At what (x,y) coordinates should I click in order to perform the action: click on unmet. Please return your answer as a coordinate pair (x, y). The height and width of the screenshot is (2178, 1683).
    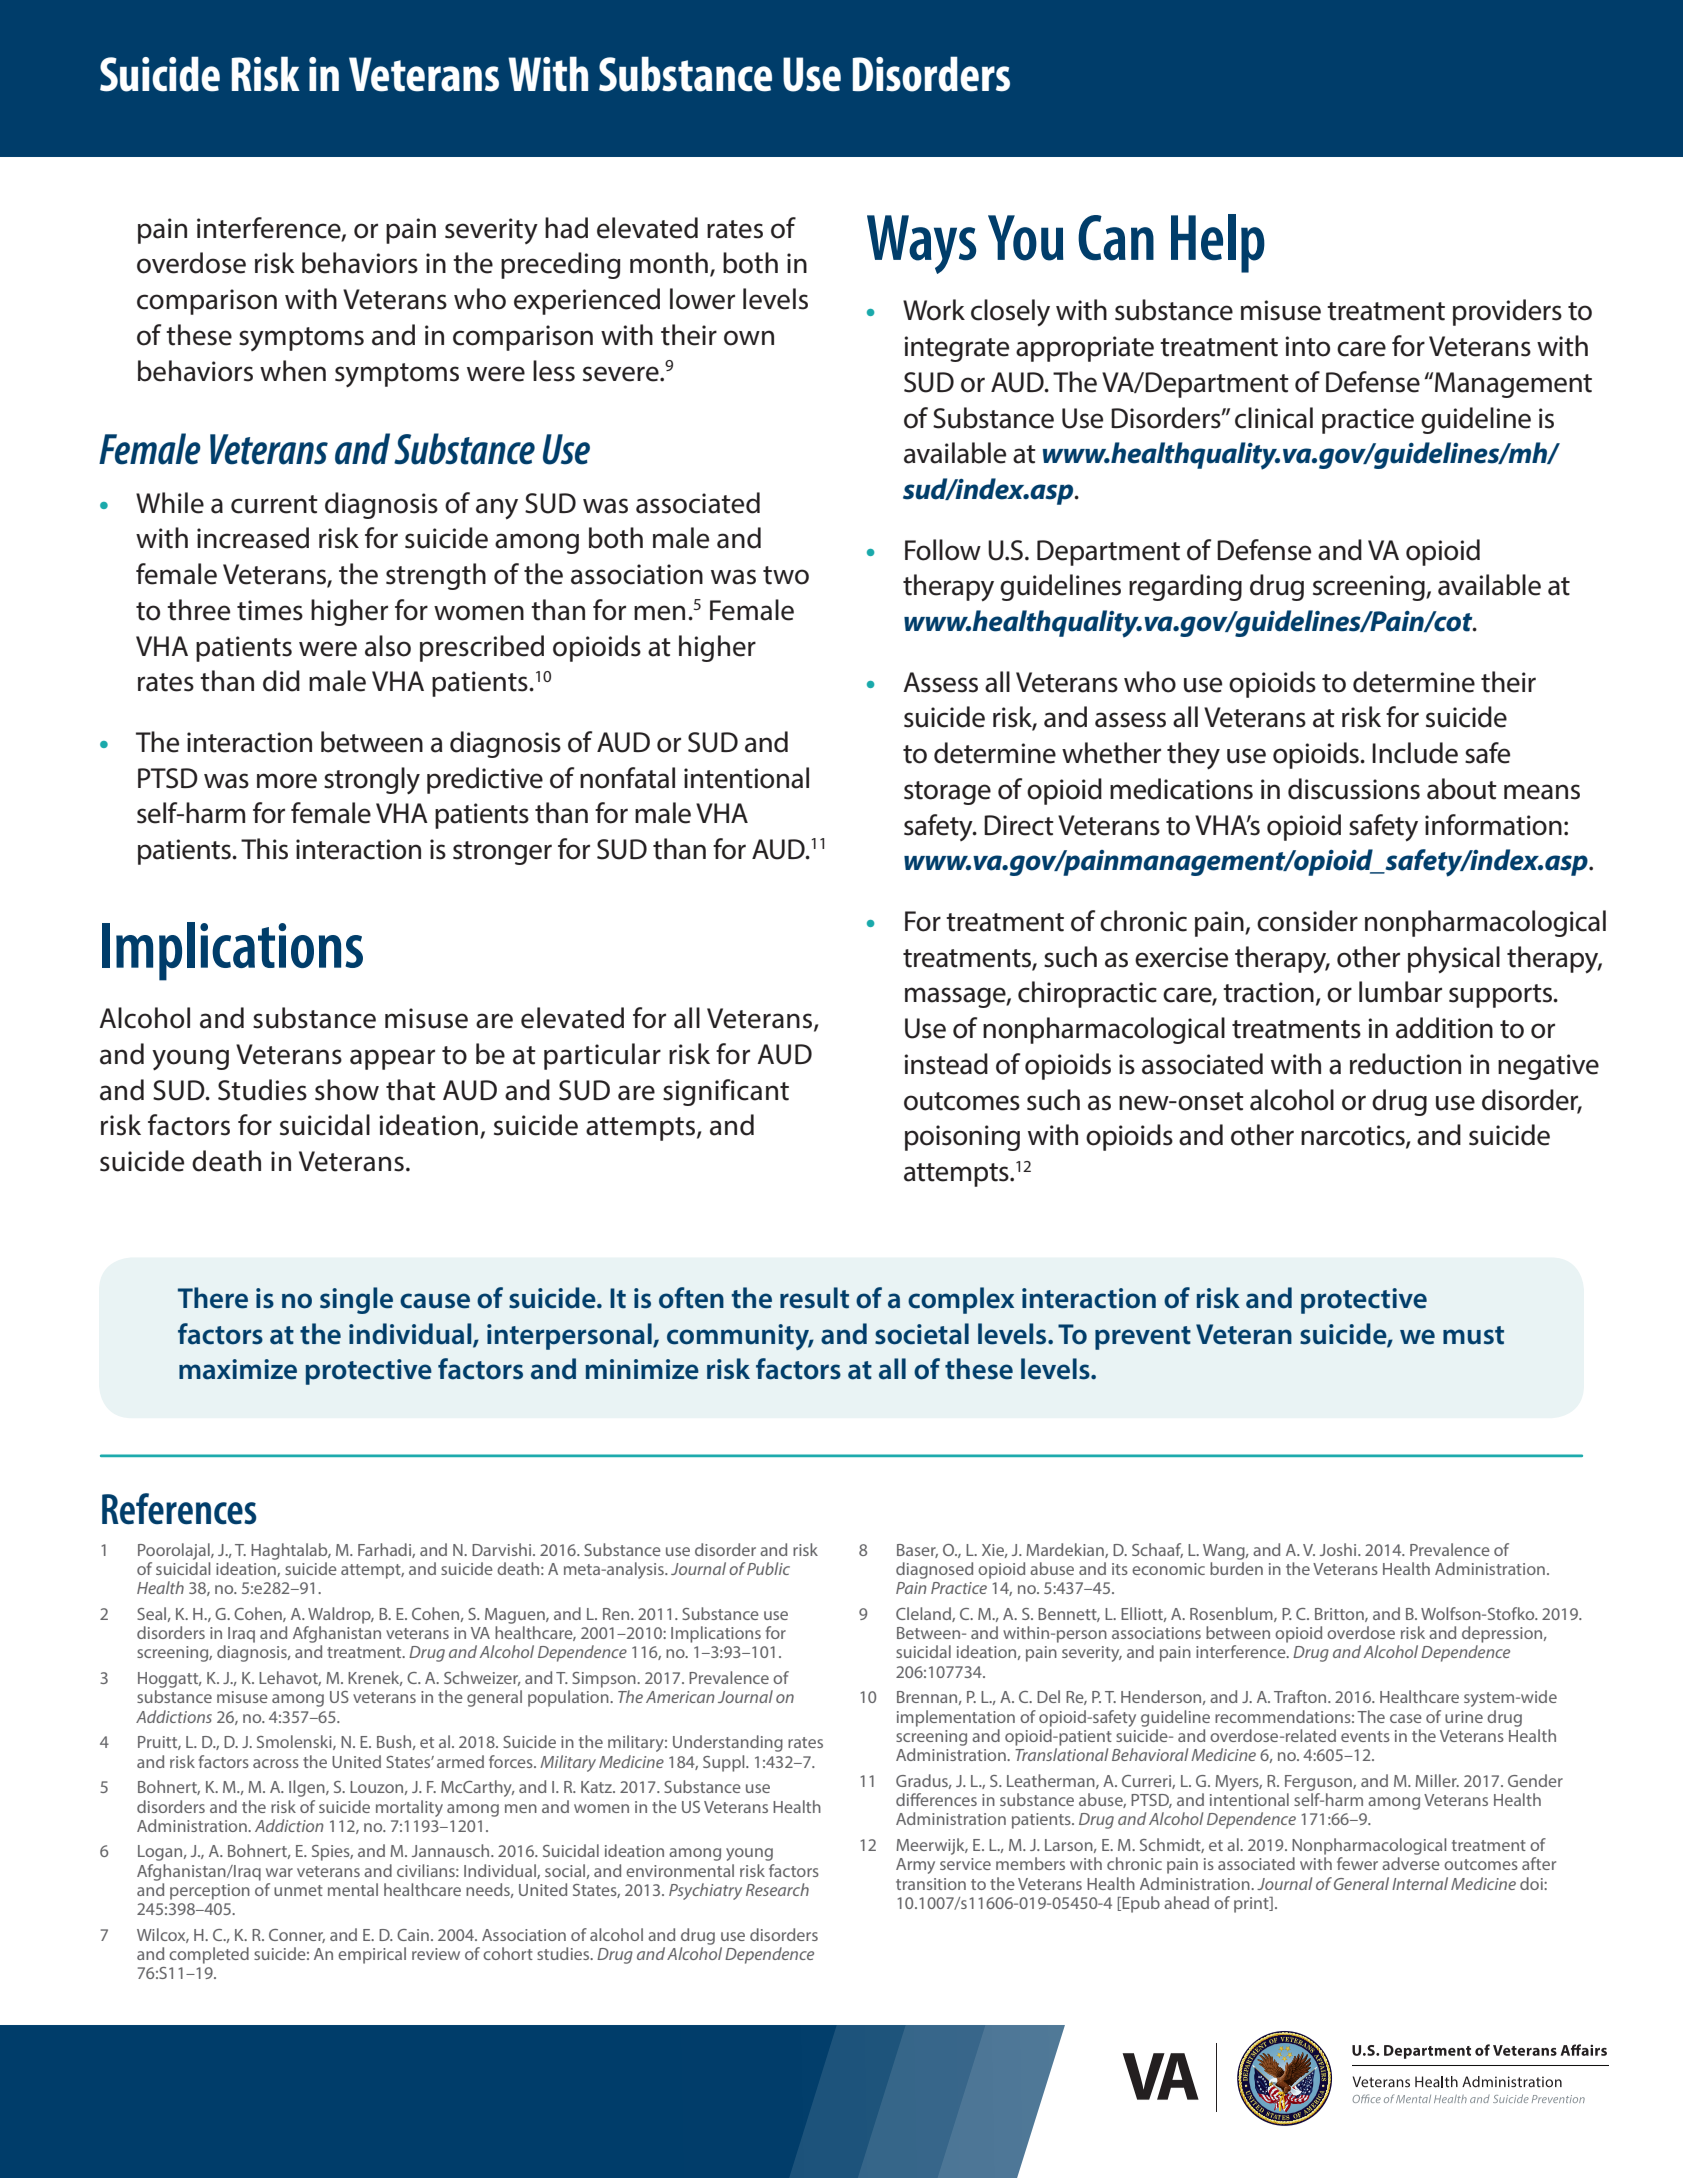
    Looking at the image, I should click on (298, 1890).
